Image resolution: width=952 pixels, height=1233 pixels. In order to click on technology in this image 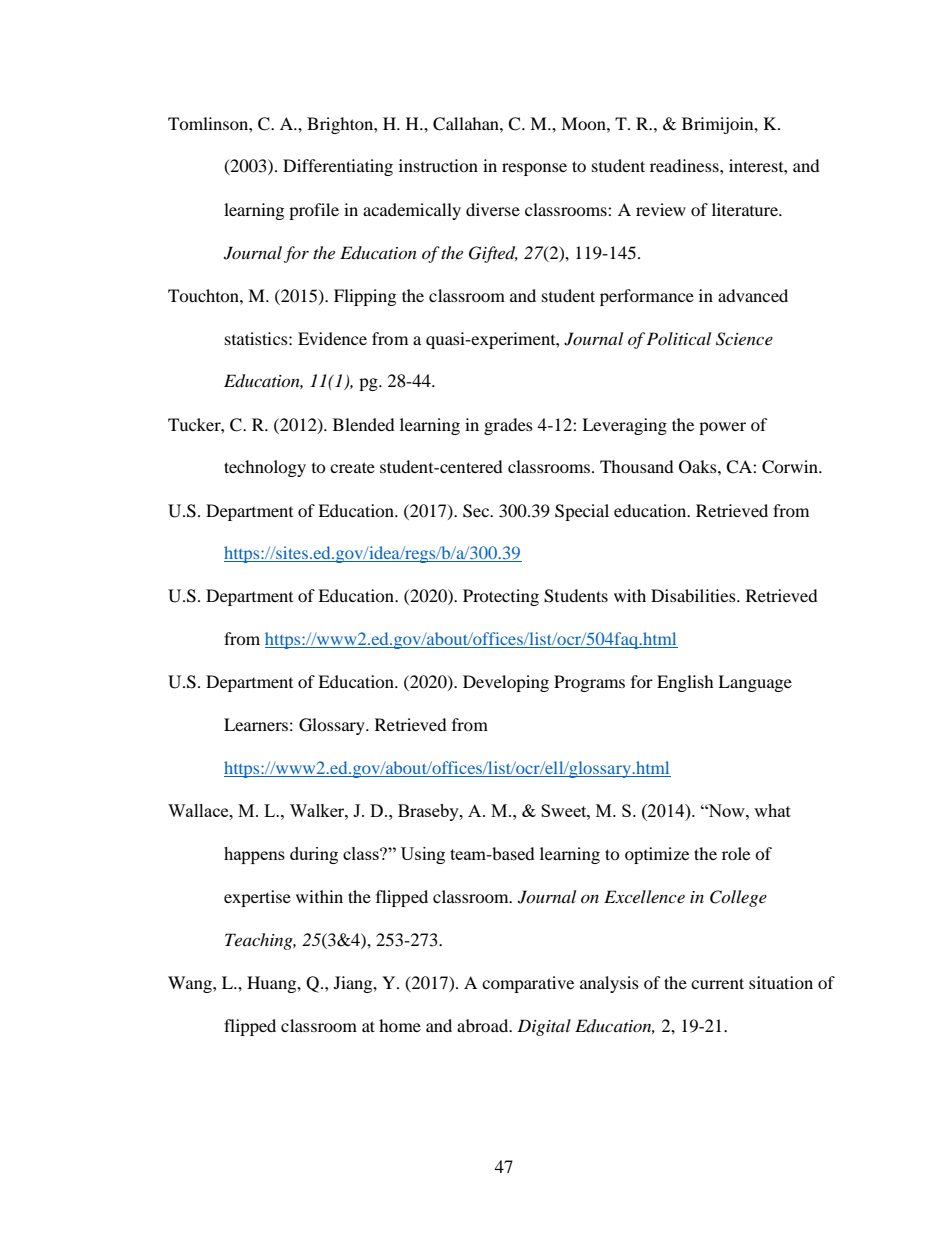, I will do `click(265, 468)`.
